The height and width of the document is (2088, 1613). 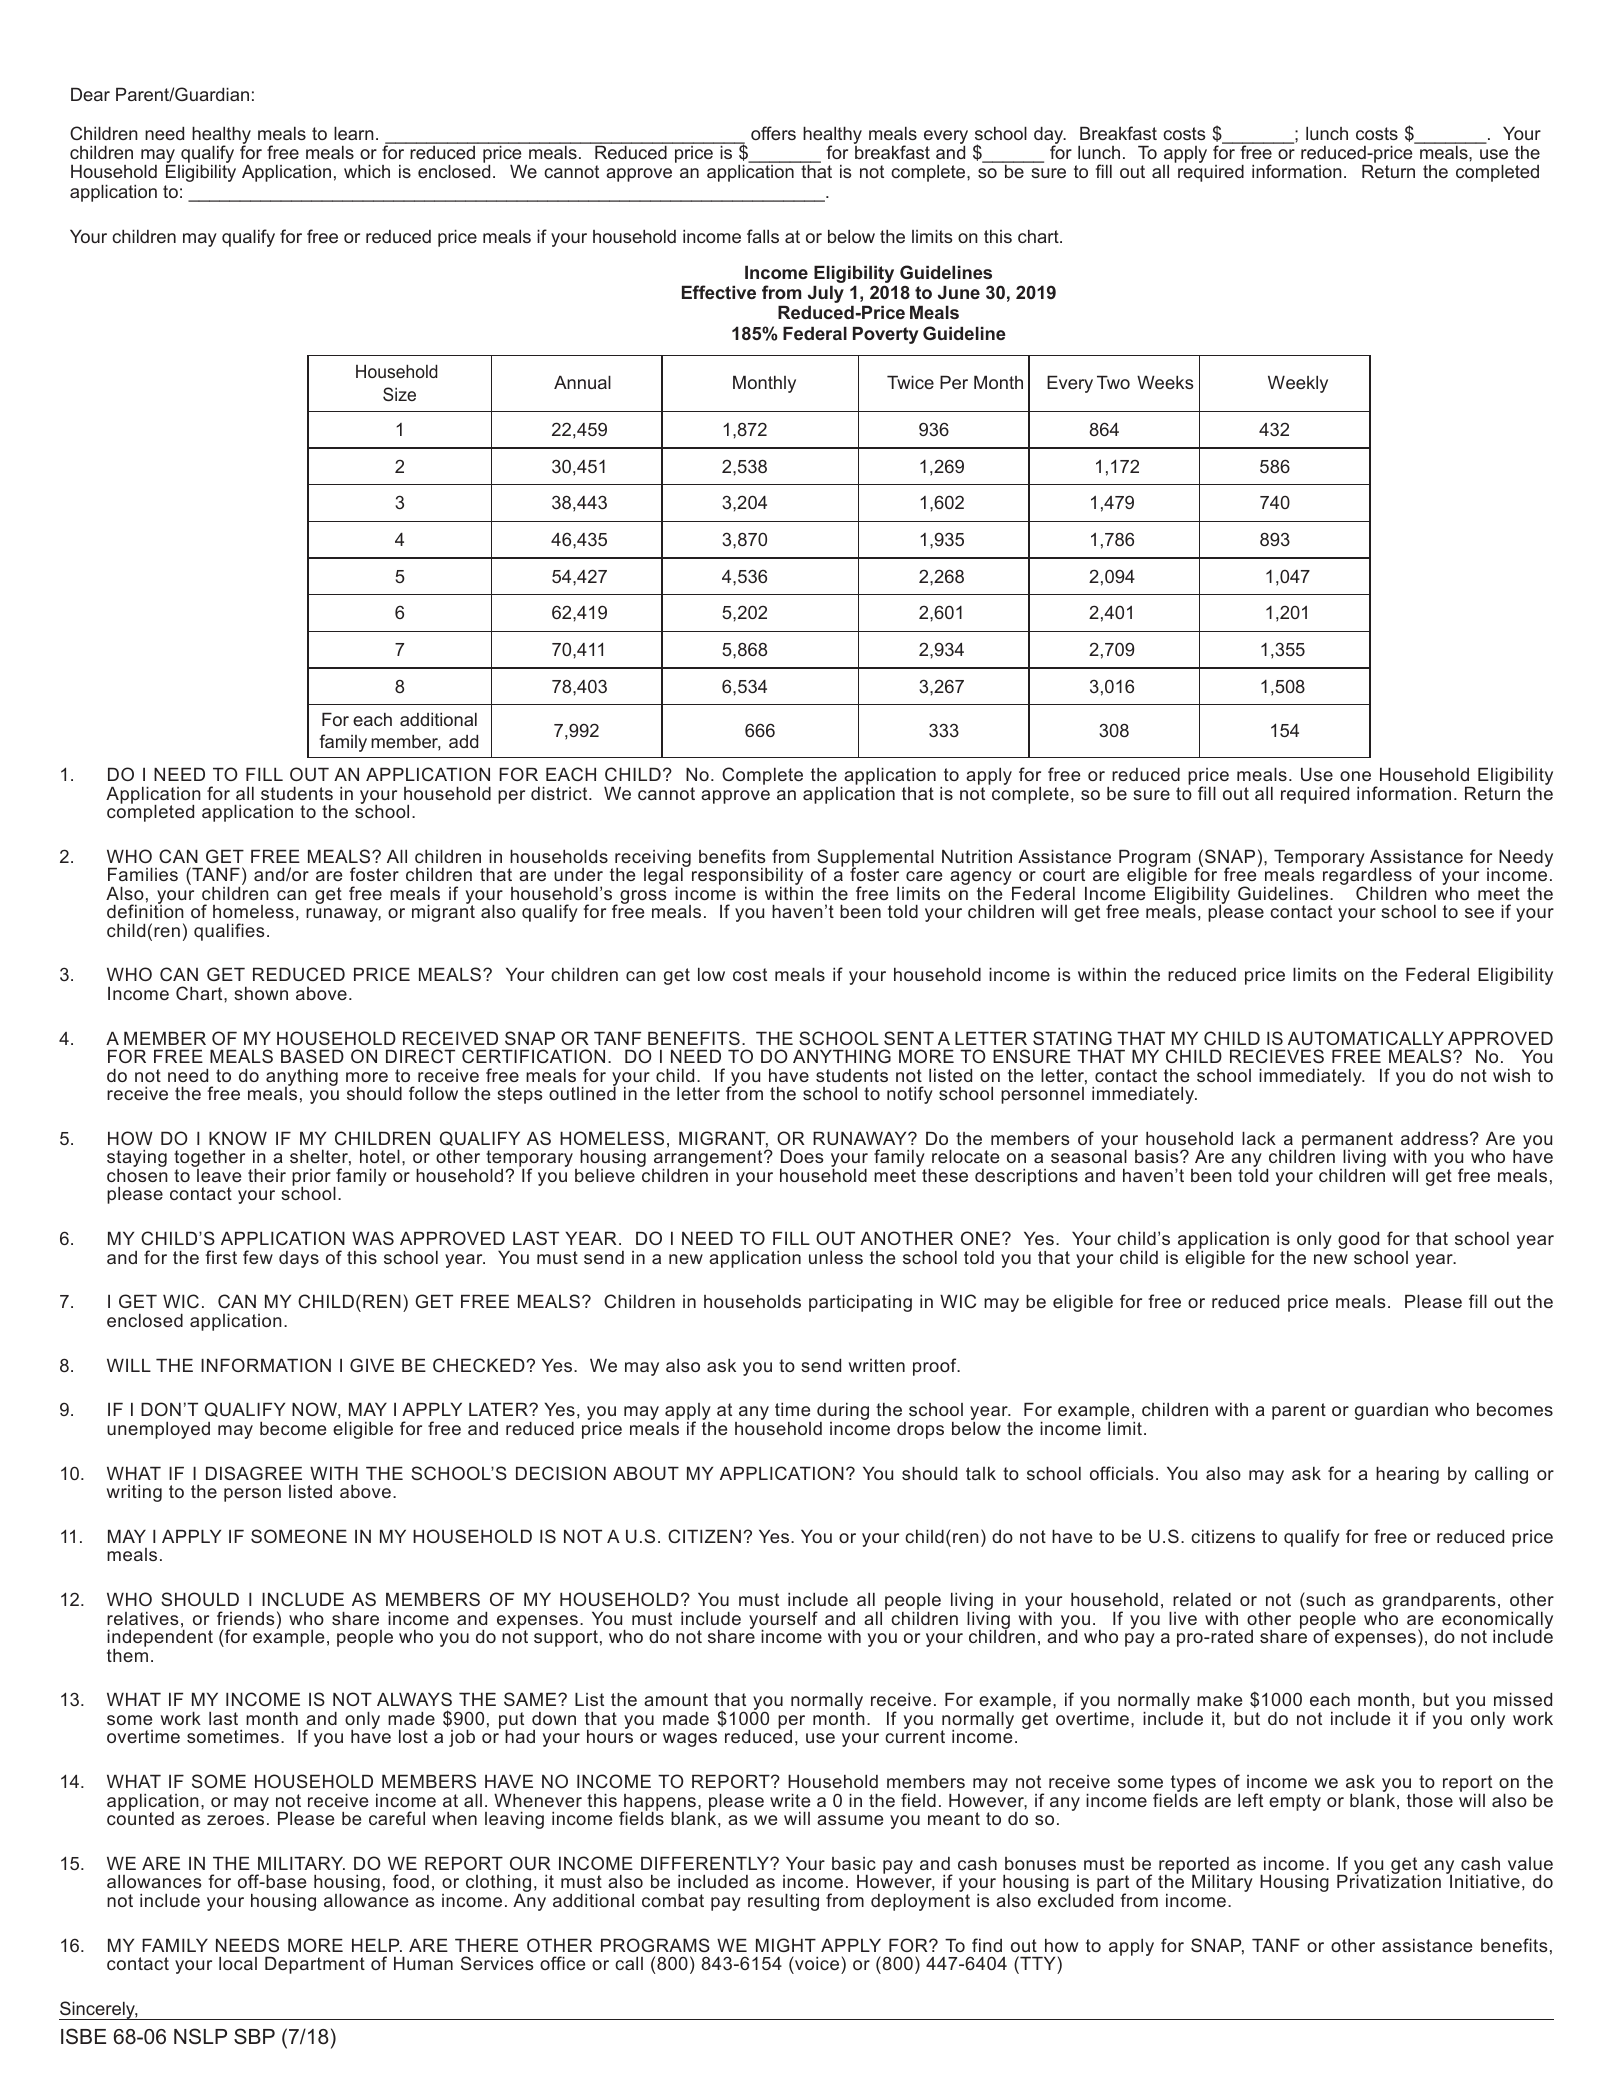 What do you see at coordinates (773, 133) in the document?
I see `offers` at bounding box center [773, 133].
